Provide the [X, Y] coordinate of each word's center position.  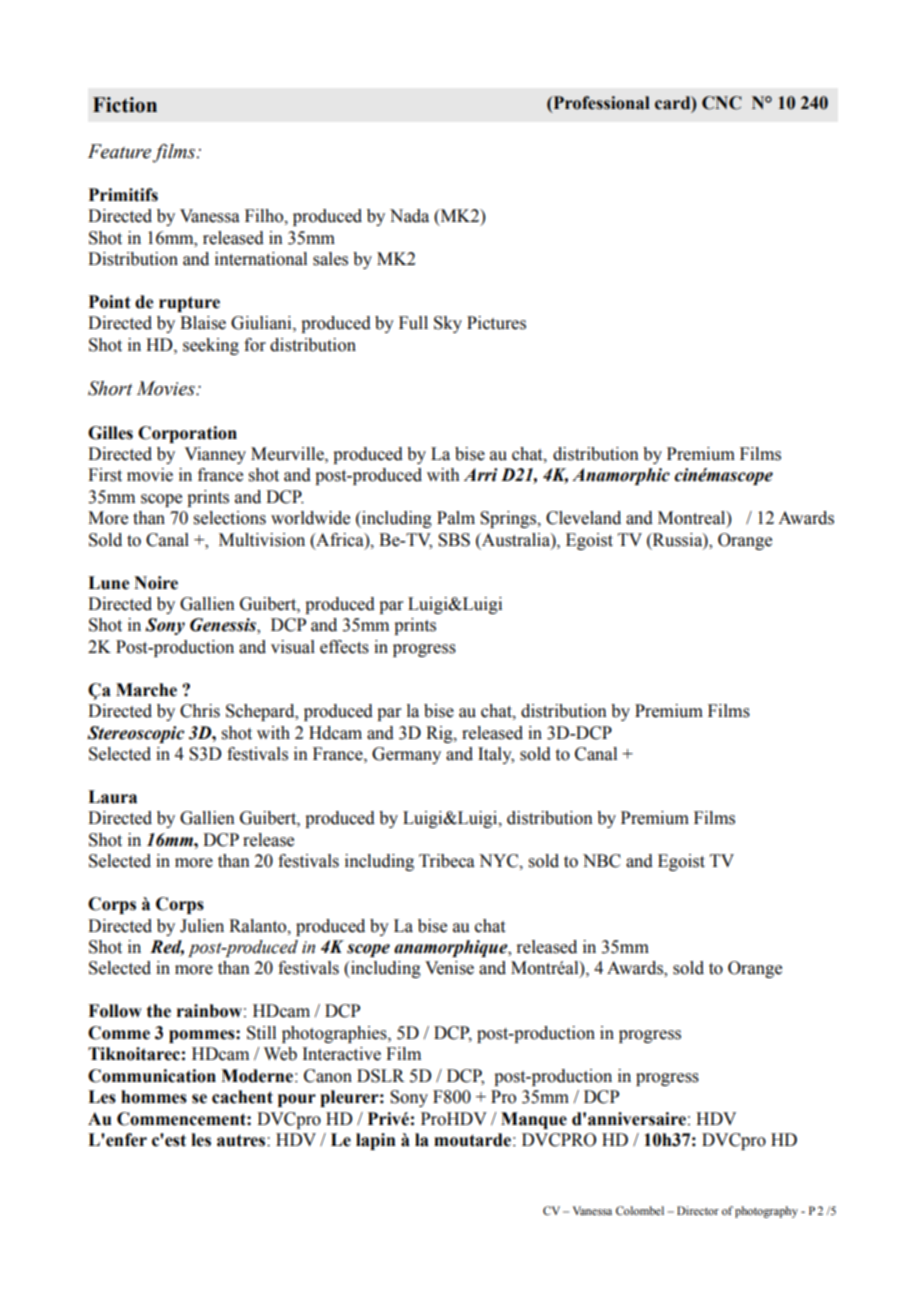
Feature [119, 151]
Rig [440, 734]
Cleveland [583, 518]
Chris [200, 711]
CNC [722, 103]
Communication [152, 1076]
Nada [409, 216]
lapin [376, 1141]
